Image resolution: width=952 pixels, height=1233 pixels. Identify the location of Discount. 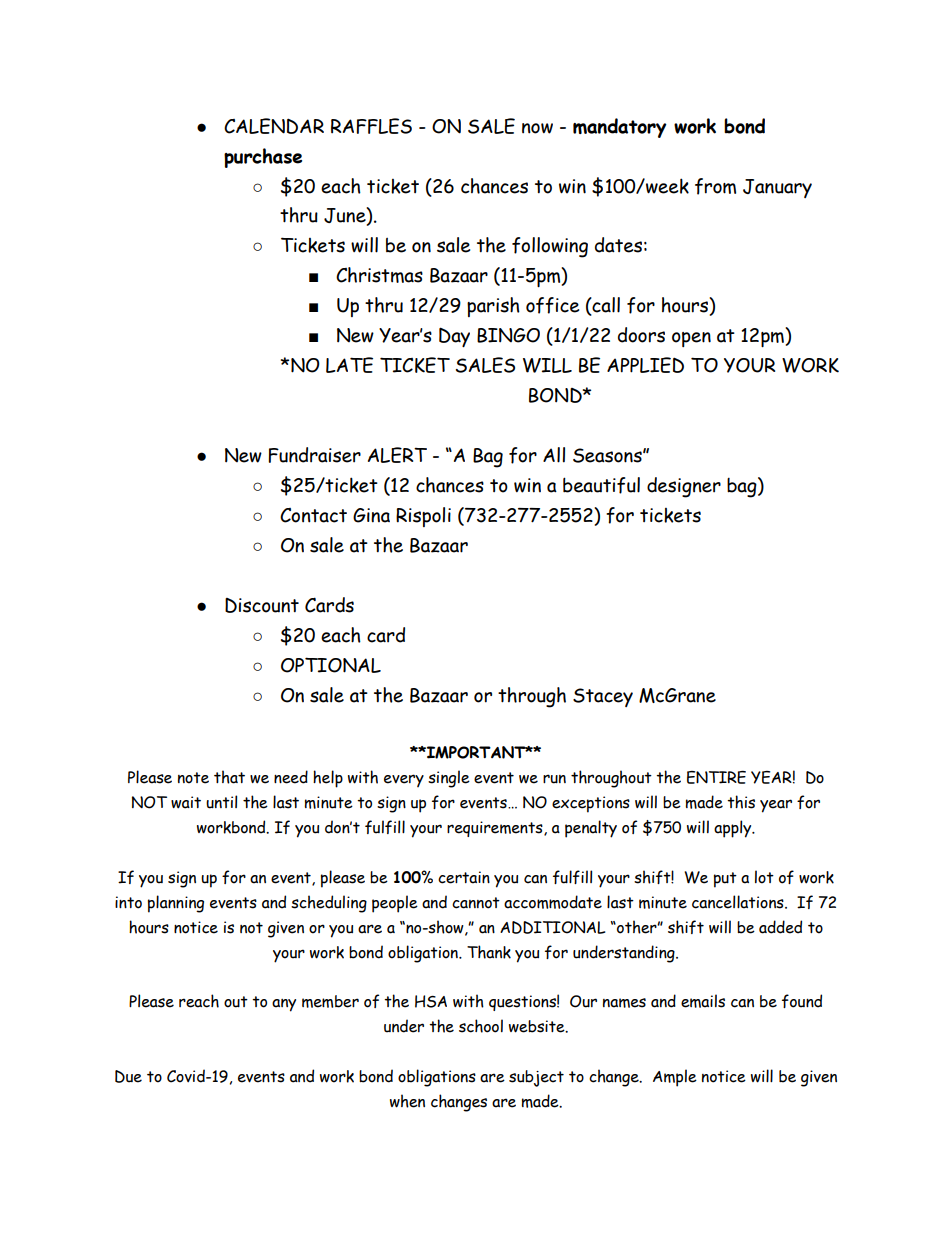
(262, 605).
